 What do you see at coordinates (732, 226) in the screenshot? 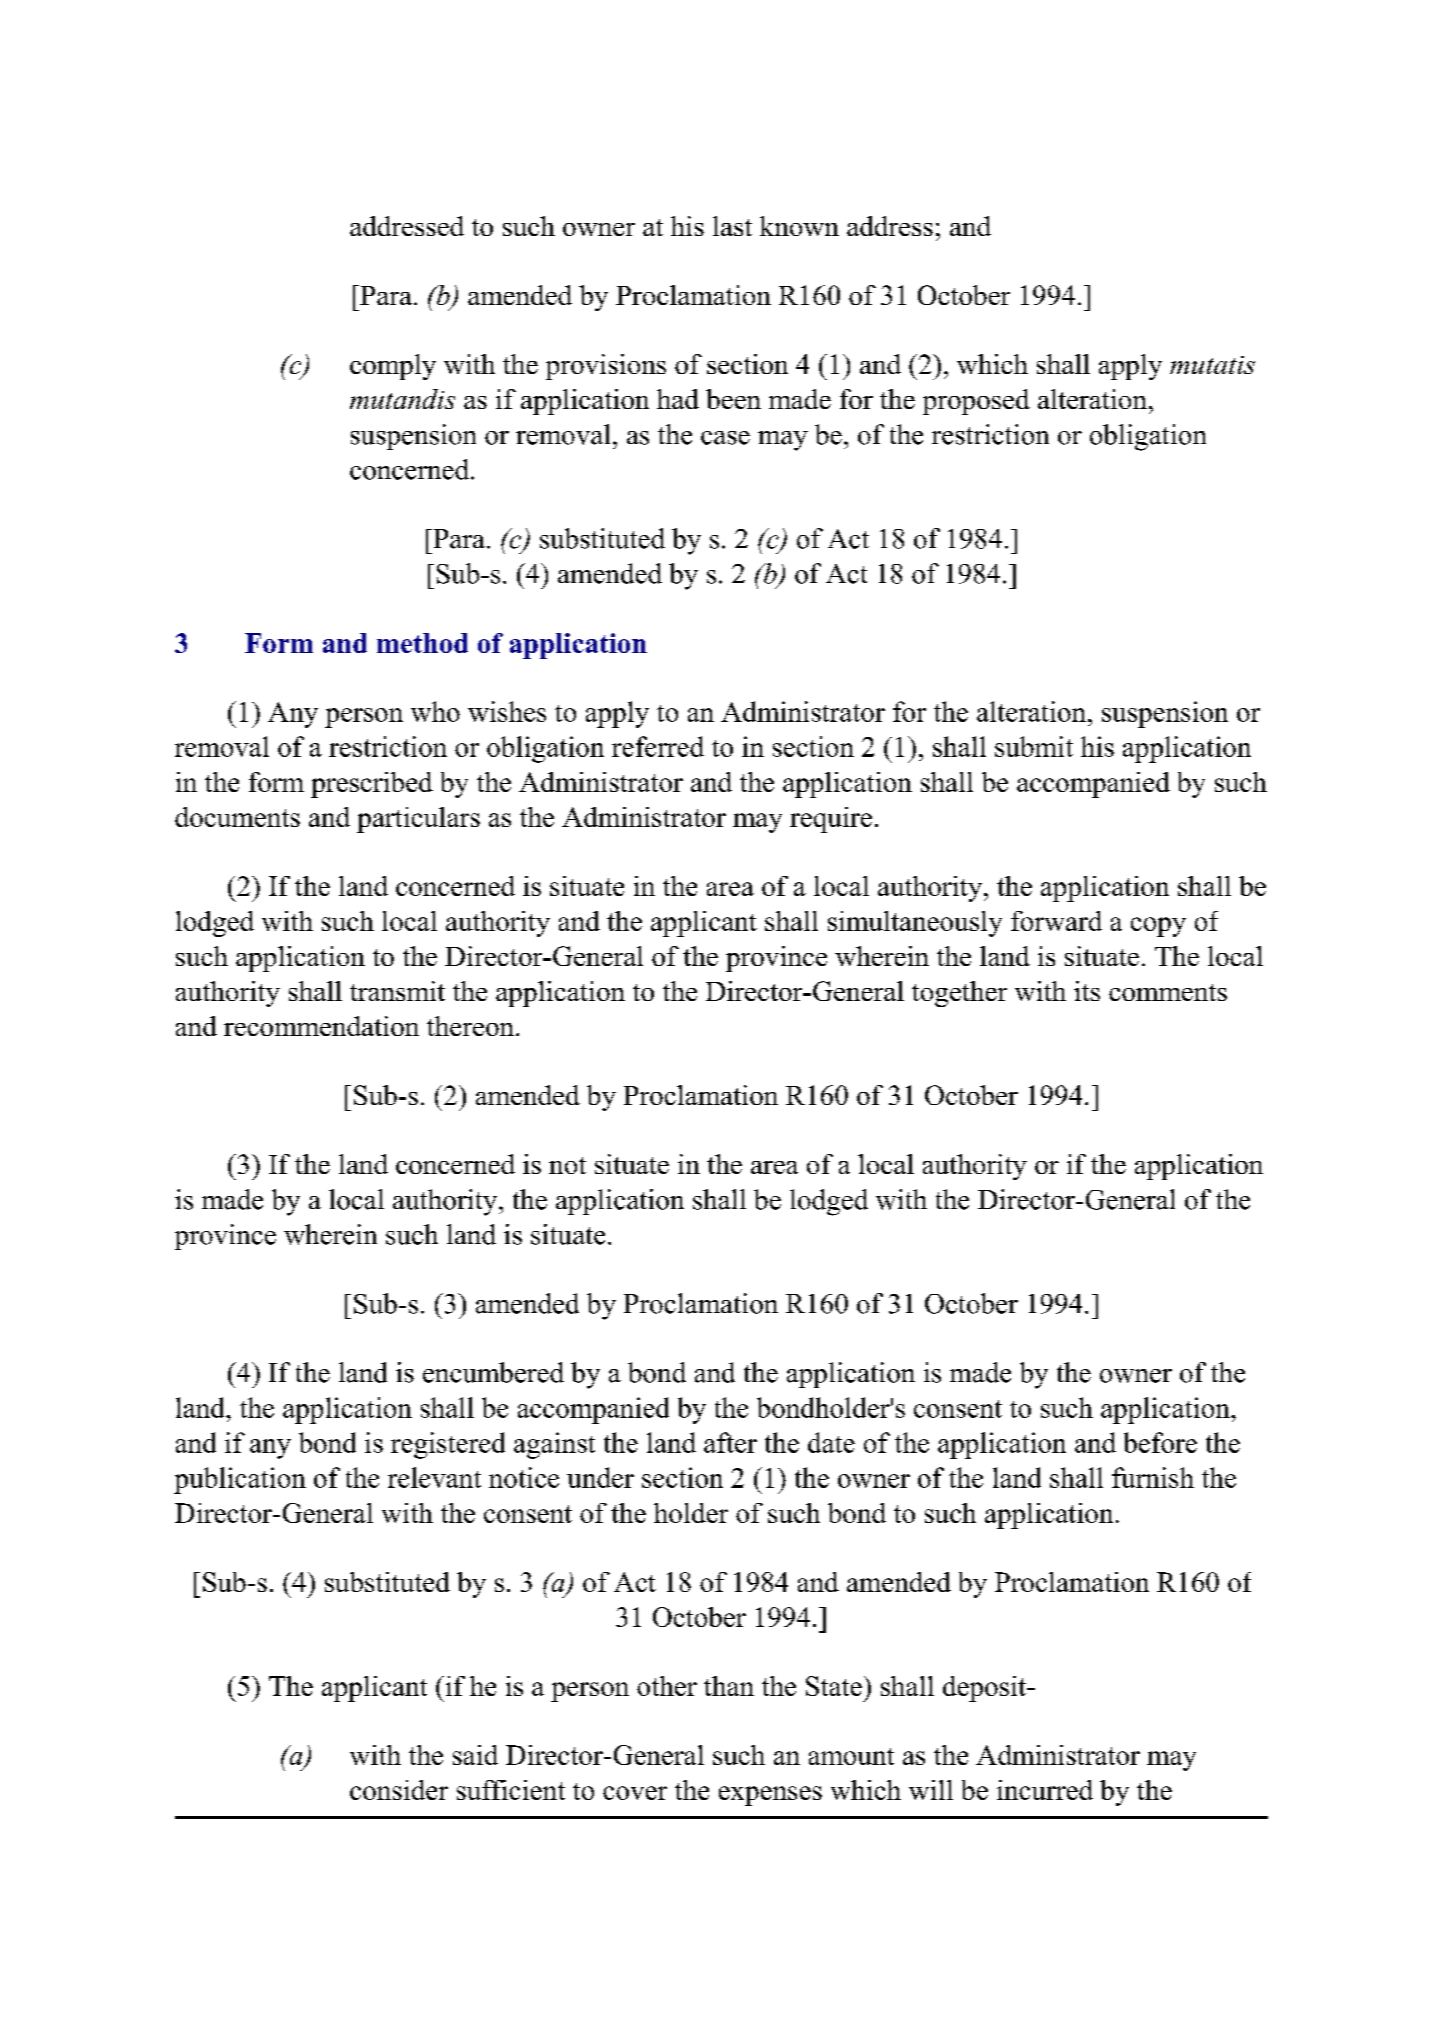
I see `last` at bounding box center [732, 226].
